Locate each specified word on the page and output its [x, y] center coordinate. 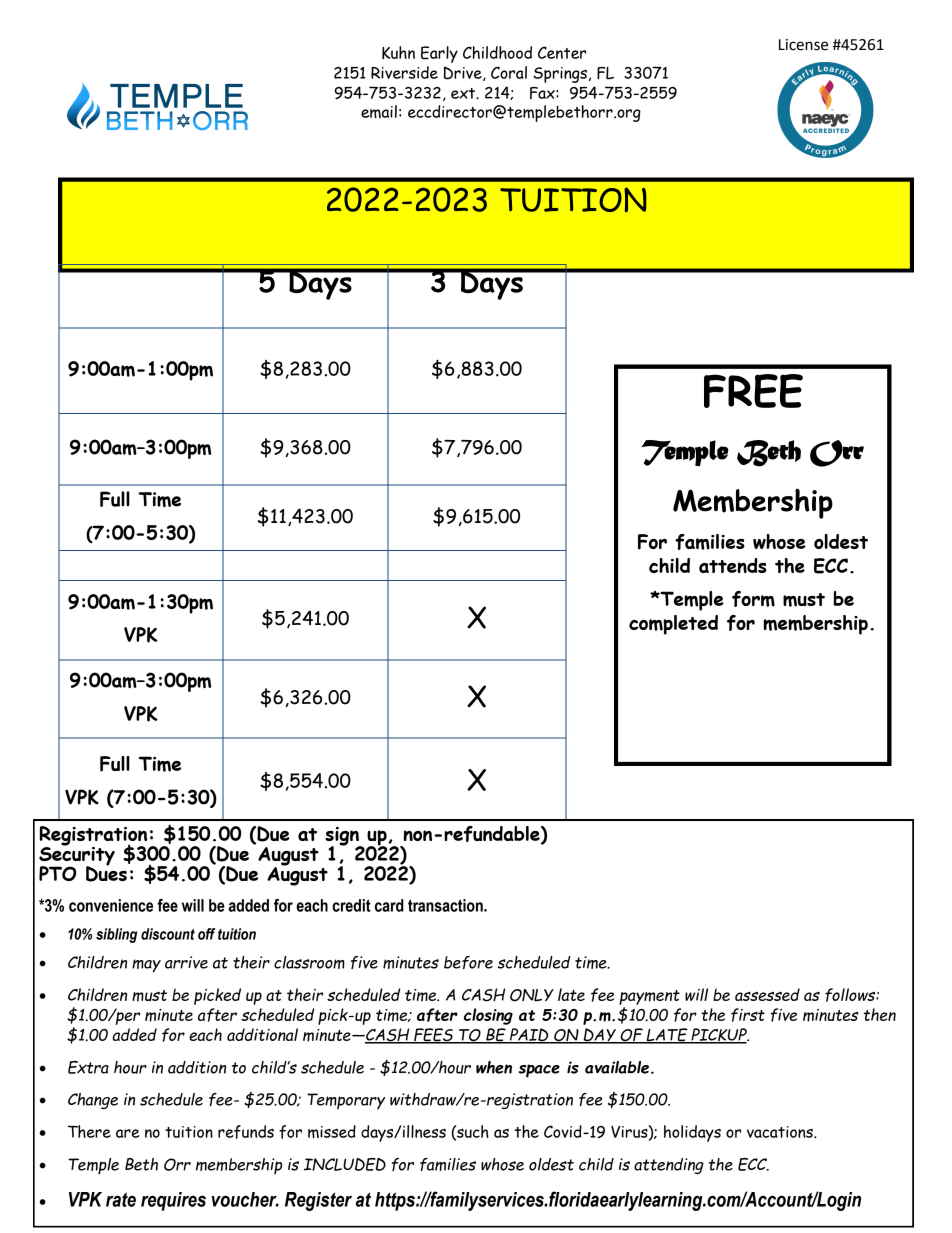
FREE [753, 391]
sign [343, 837]
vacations [781, 1132]
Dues [106, 873]
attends [733, 565]
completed [673, 625]
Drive [464, 73]
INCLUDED [345, 1164]
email [379, 111]
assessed [767, 994]
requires [173, 1201]
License [803, 45]
